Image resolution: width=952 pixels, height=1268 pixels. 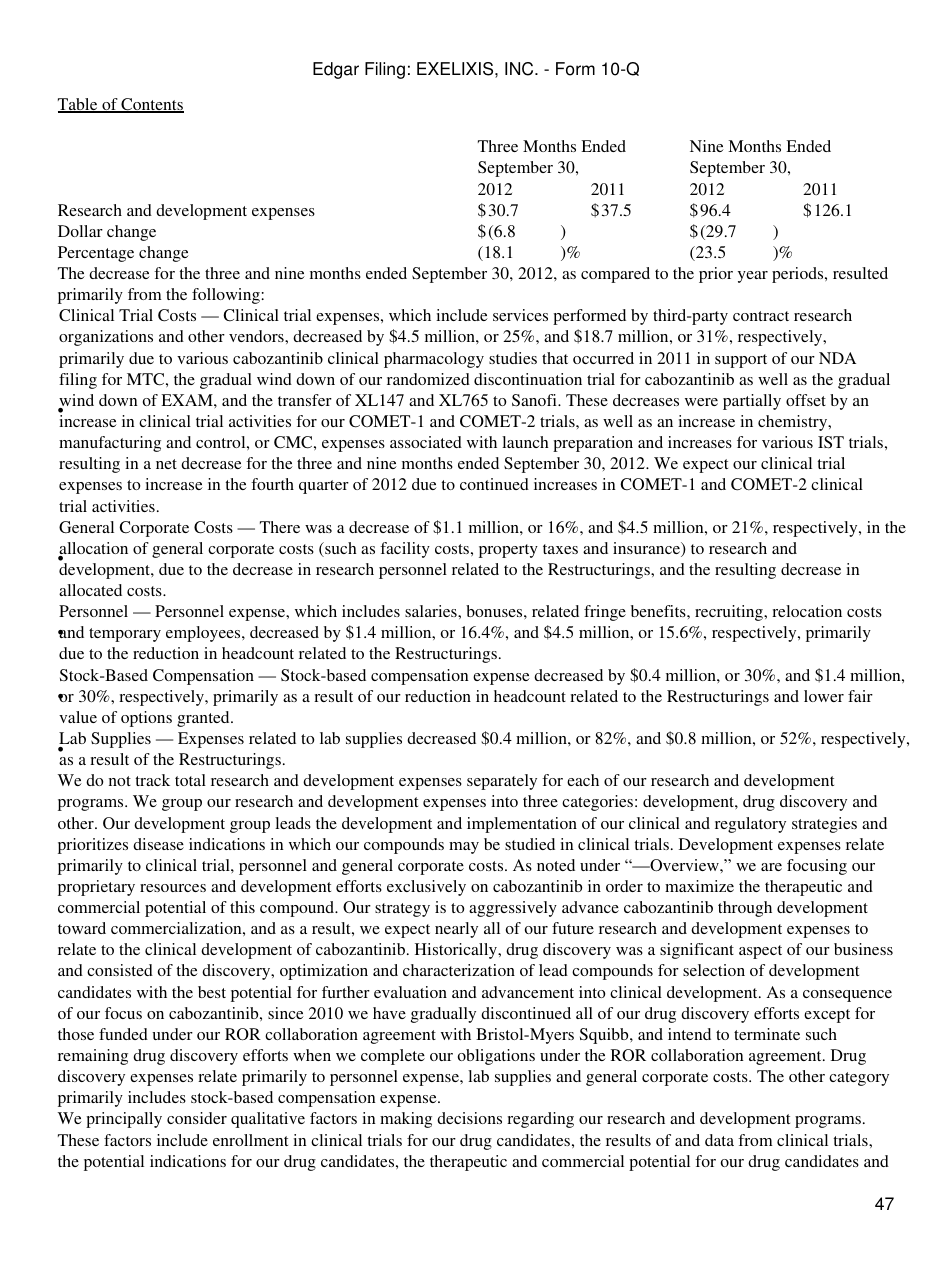 I want to click on Contents, so click(x=151, y=105).
